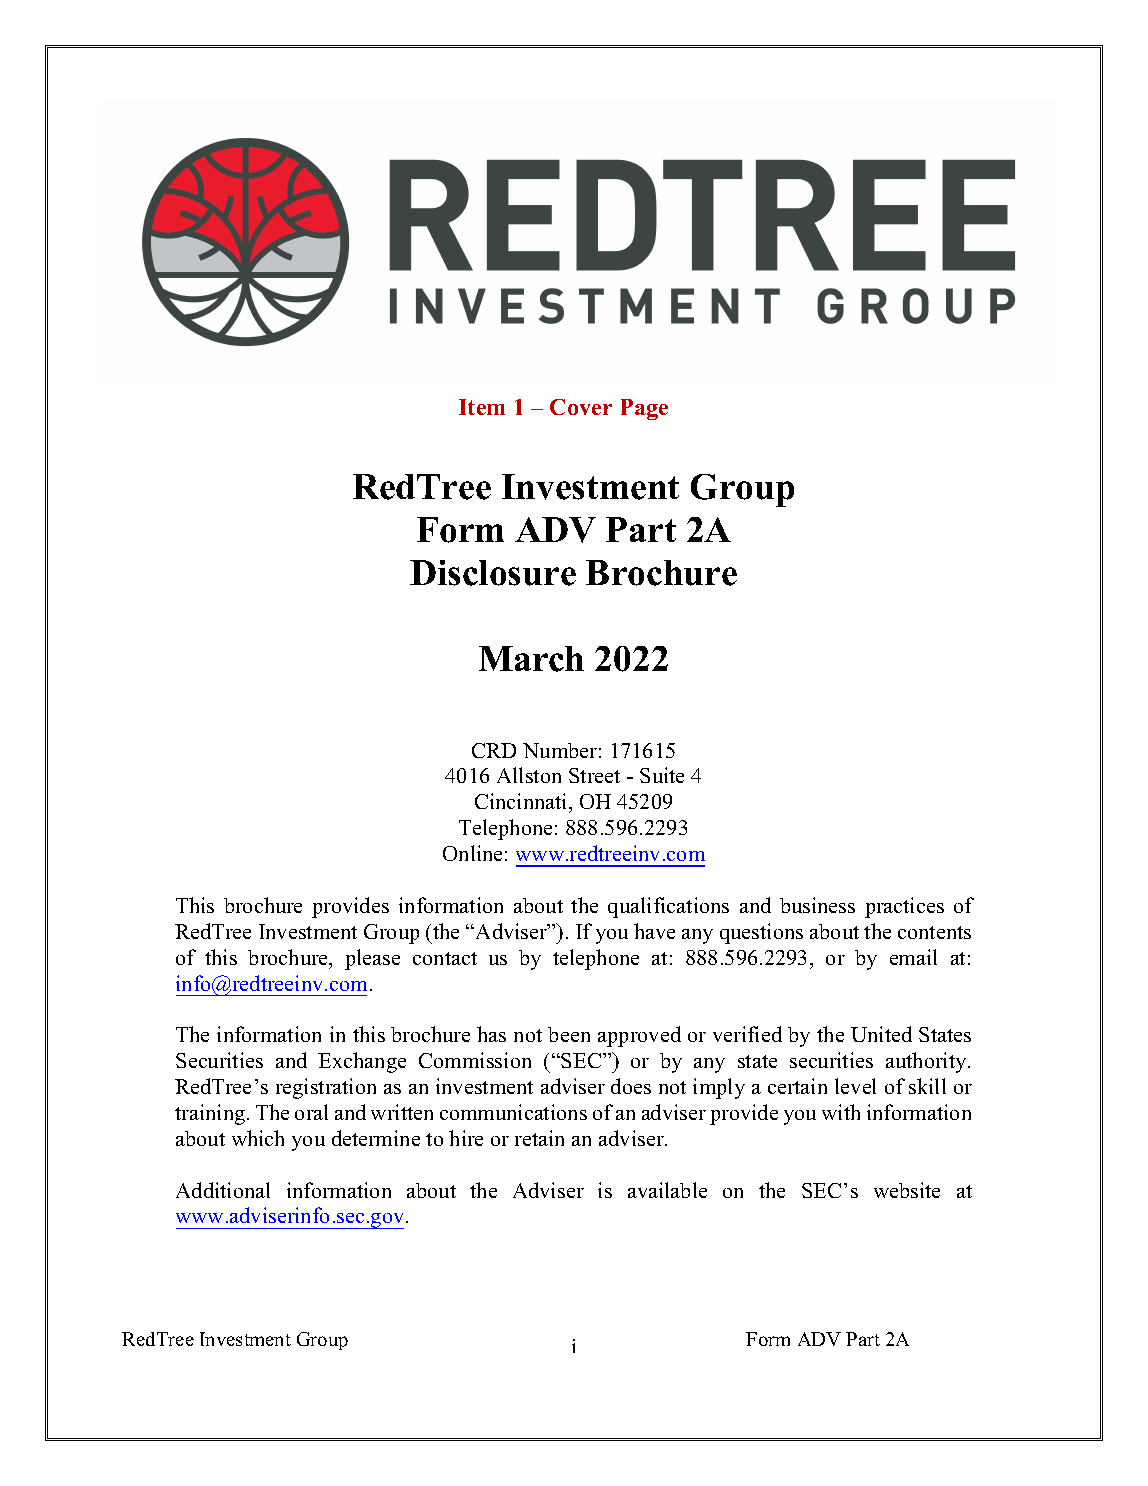 This image has width=1148, height=1486. I want to click on Item, so click(482, 407).
